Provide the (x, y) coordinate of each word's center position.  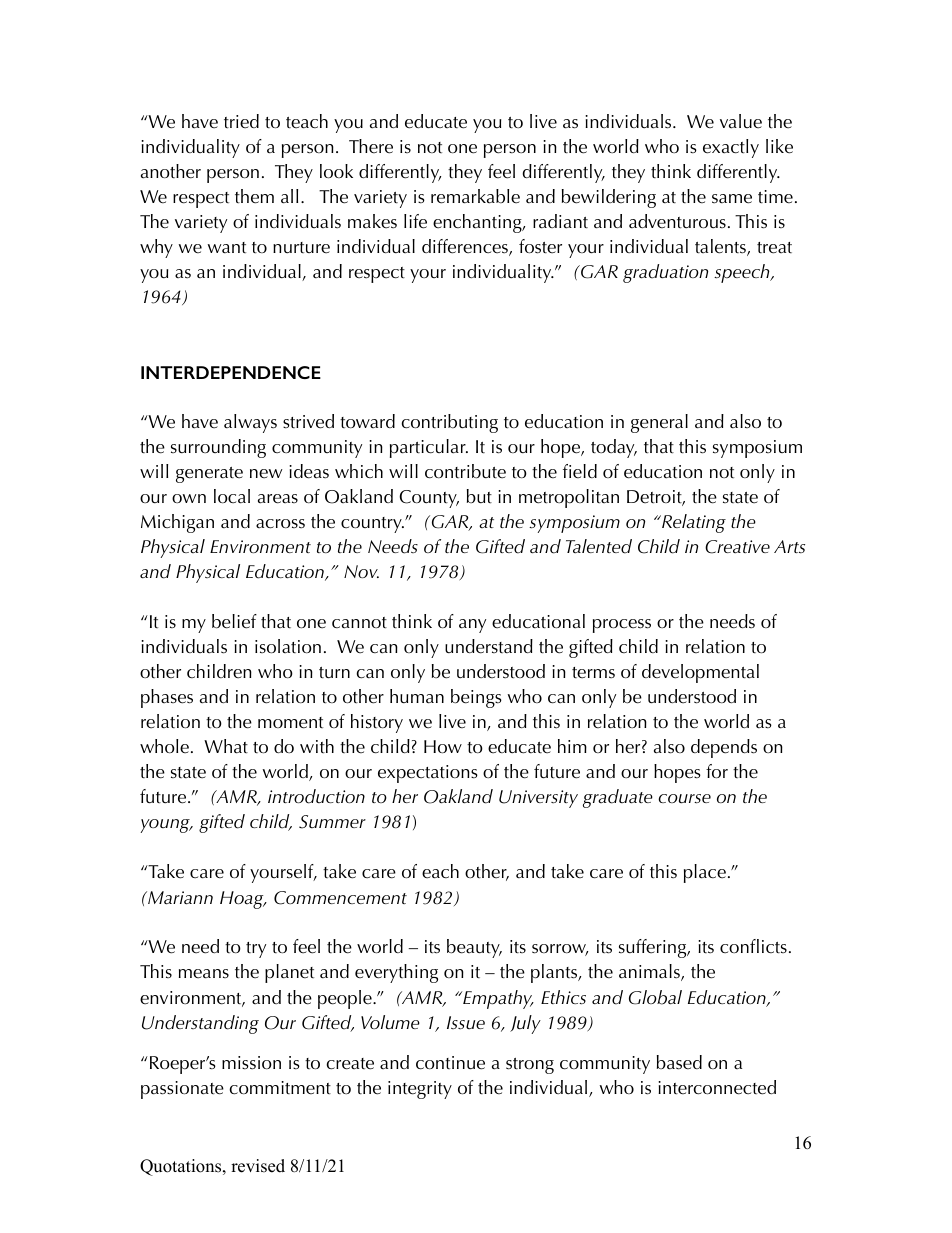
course (684, 799)
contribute (465, 471)
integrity (420, 1090)
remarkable (475, 196)
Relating (693, 523)
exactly (731, 148)
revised (258, 1166)
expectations (428, 774)
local (232, 496)
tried (241, 121)
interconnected (717, 1087)
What (226, 746)
